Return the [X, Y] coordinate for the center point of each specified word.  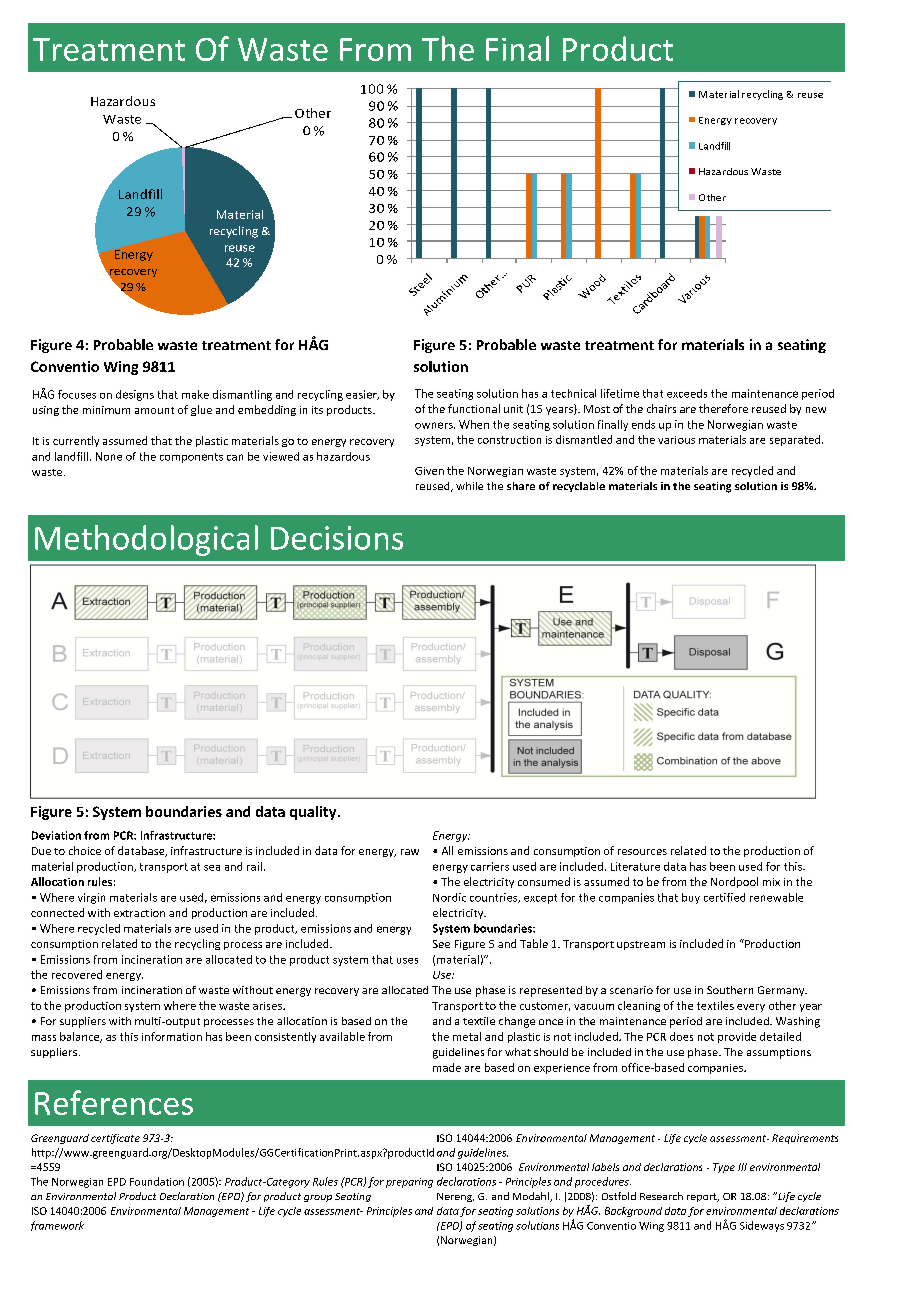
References [114, 1102]
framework [57, 1226]
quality [314, 813]
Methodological [146, 540]
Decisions [337, 538]
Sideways [762, 1226]
